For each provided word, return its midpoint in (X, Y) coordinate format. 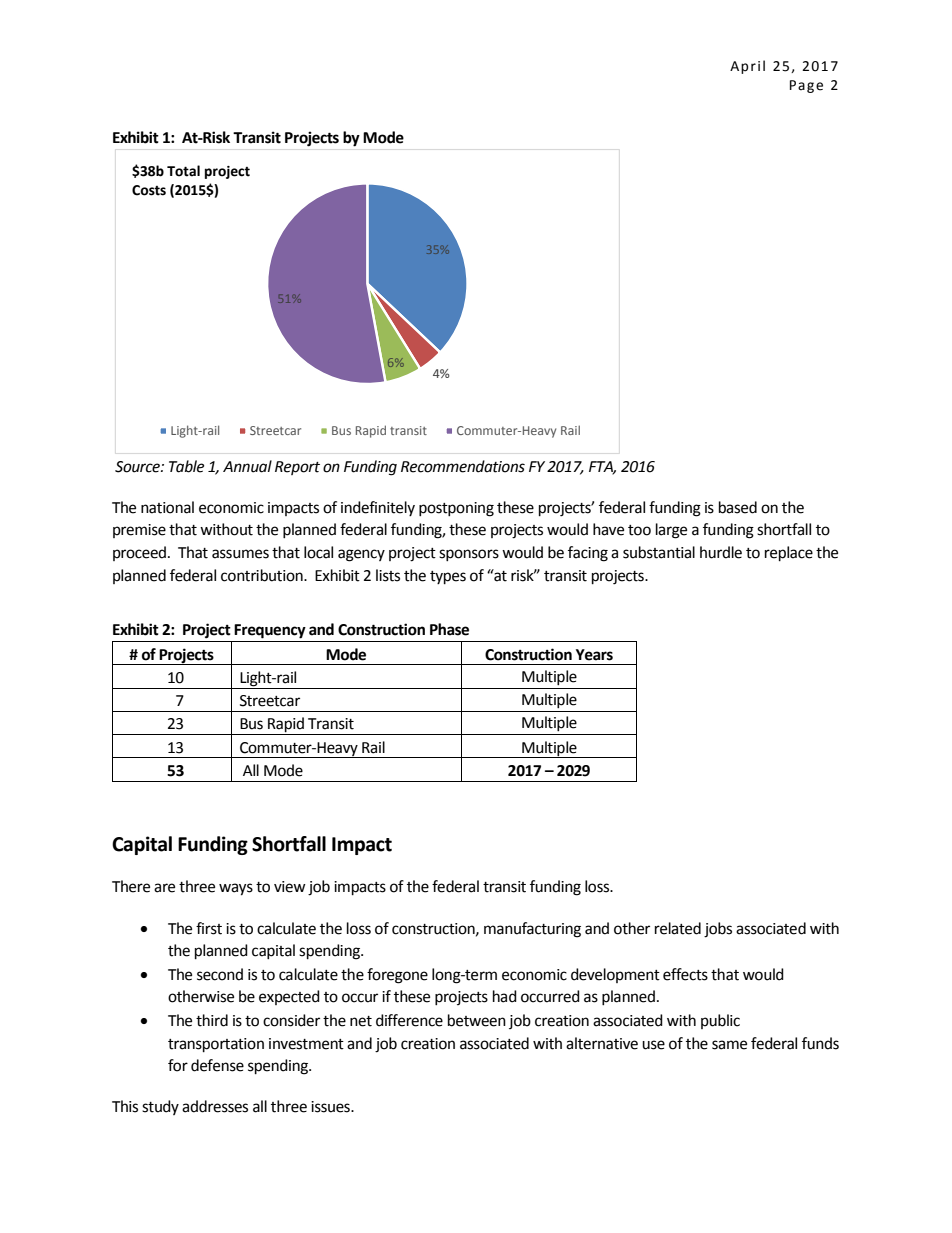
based (738, 507)
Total (183, 171)
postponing (456, 509)
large (671, 531)
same (729, 1045)
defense (217, 1065)
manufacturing (532, 930)
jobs (718, 930)
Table (186, 466)
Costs (149, 190)
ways (236, 889)
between (477, 1020)
